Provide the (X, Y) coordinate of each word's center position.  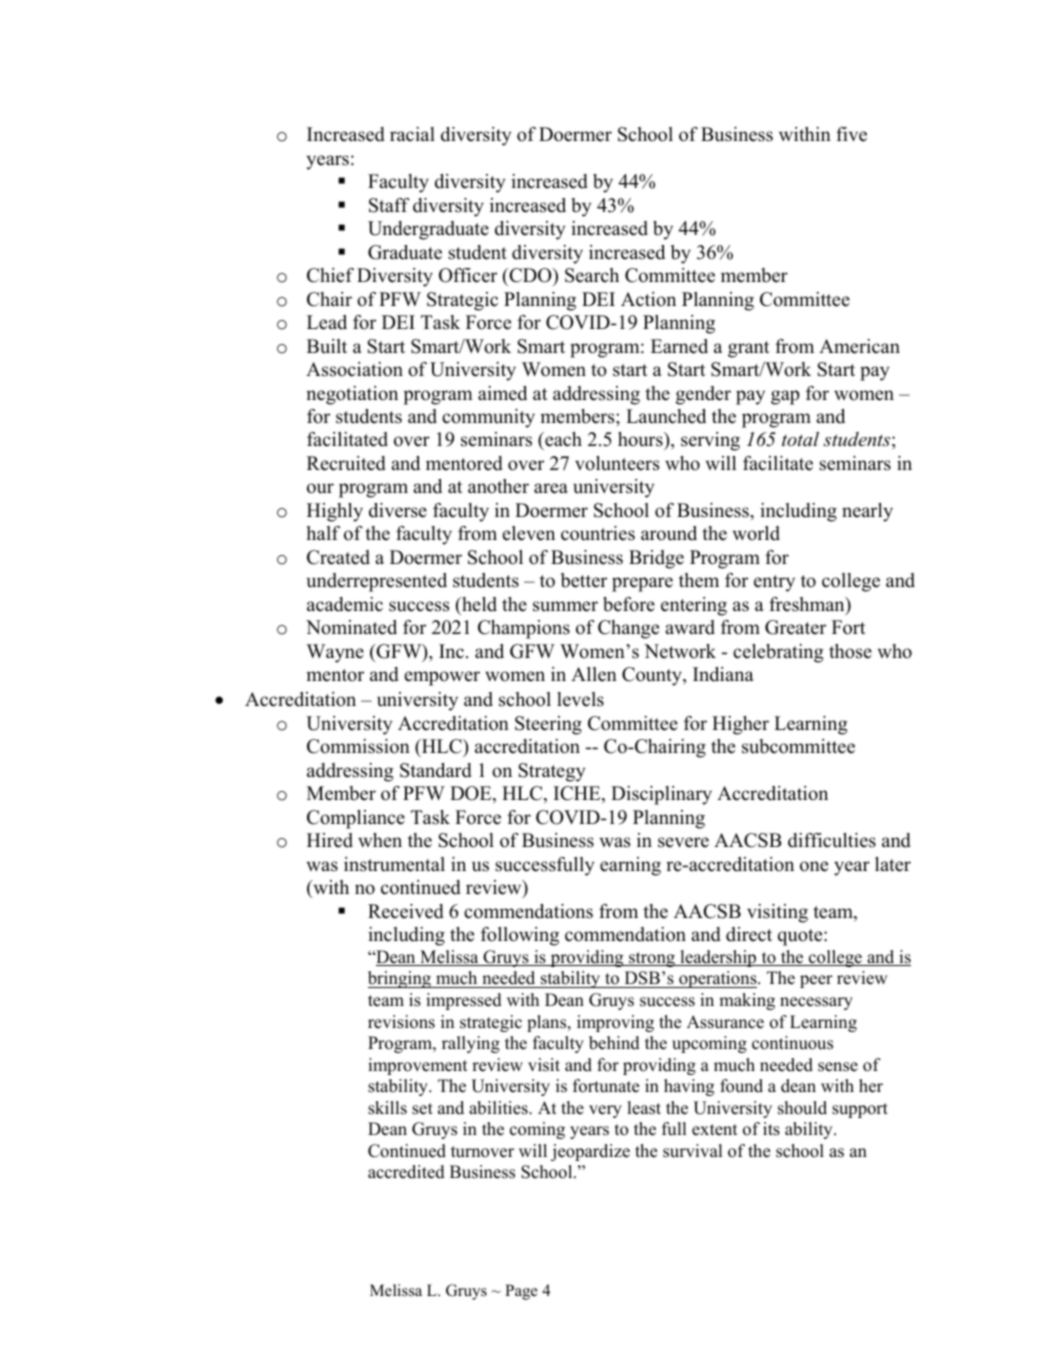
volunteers (617, 463)
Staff (389, 205)
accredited (406, 1172)
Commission (358, 746)
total (800, 439)
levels (580, 699)
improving (615, 1023)
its (771, 1129)
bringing (400, 979)
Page (521, 1292)
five (851, 134)
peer (816, 981)
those (850, 651)
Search (592, 275)
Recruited (346, 463)
